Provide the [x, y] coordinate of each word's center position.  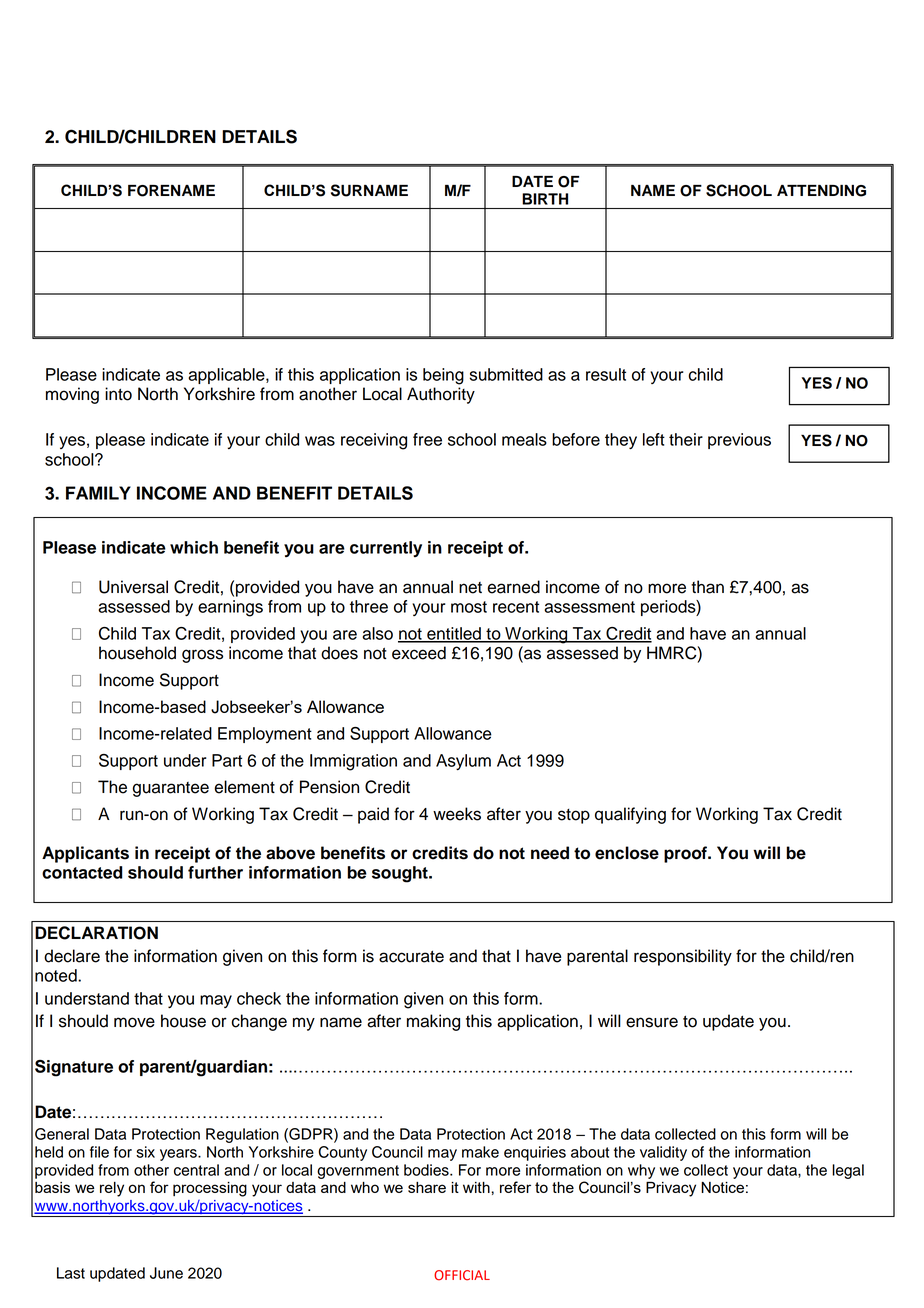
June [166, 1273]
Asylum [463, 762]
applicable [227, 376]
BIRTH [545, 199]
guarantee [171, 789]
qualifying [630, 815]
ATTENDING [821, 191]
